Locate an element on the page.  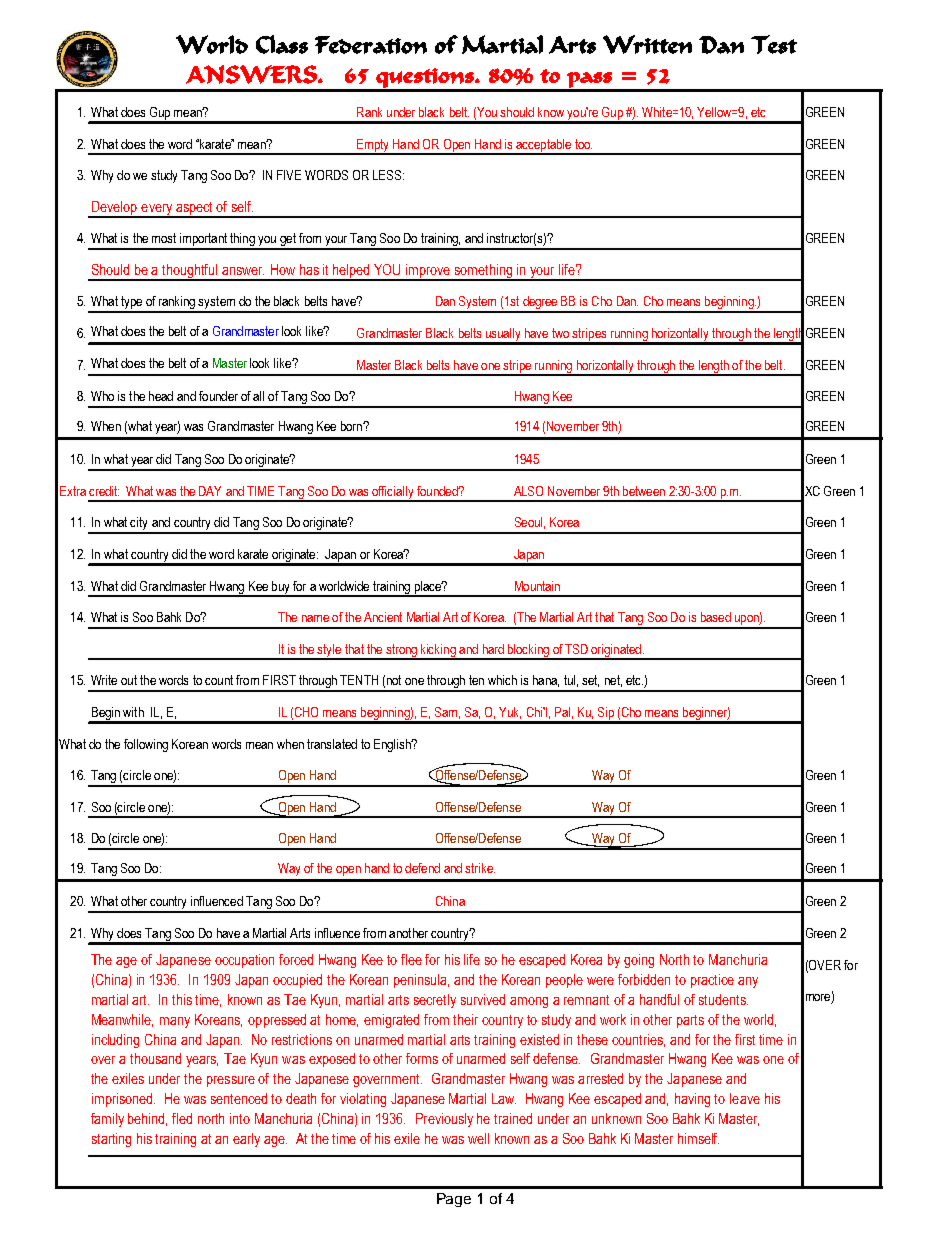
out is located at coordinates (129, 680).
